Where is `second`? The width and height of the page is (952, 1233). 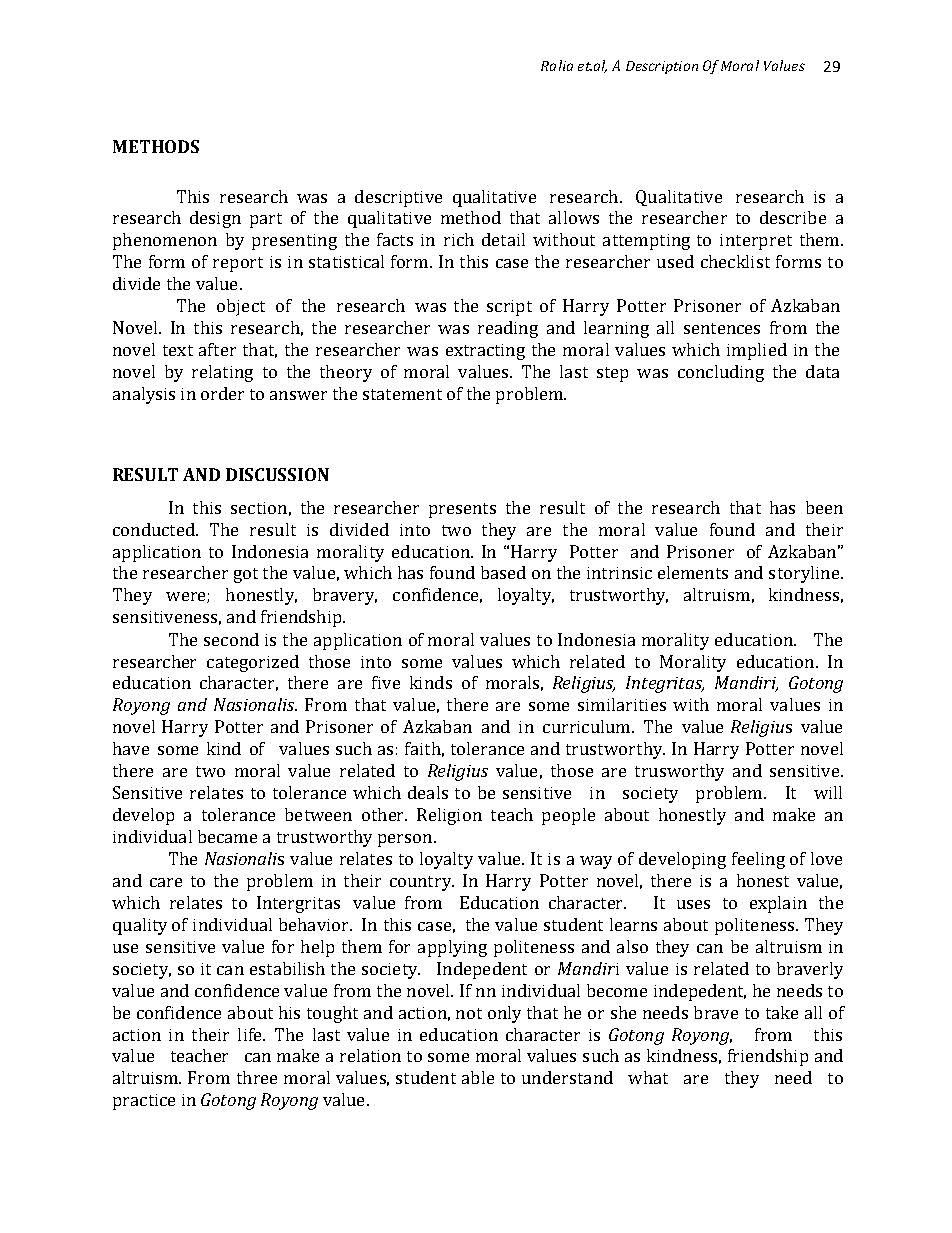
second is located at coordinates (231, 639).
